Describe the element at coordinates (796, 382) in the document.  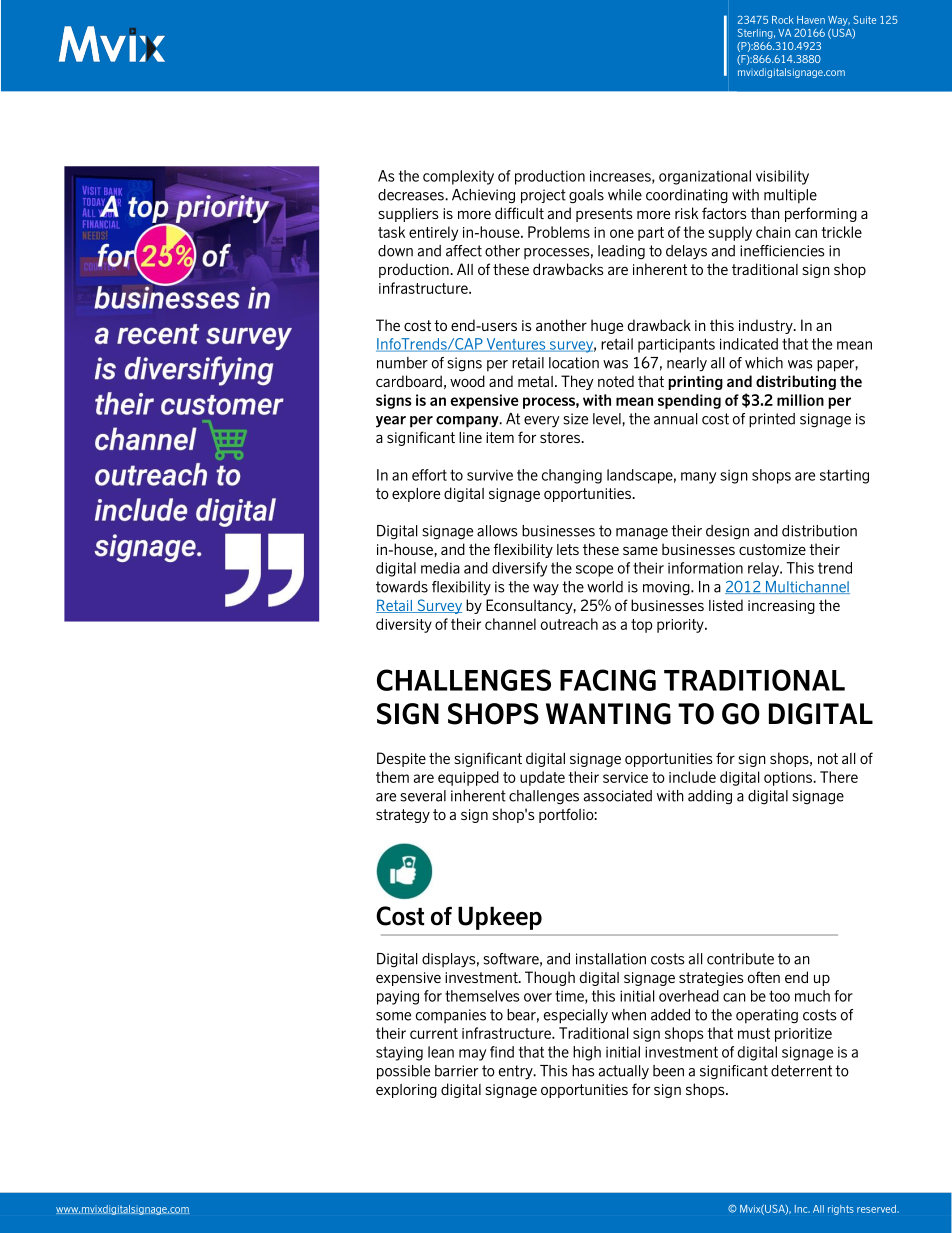
I see `distributing` at that location.
